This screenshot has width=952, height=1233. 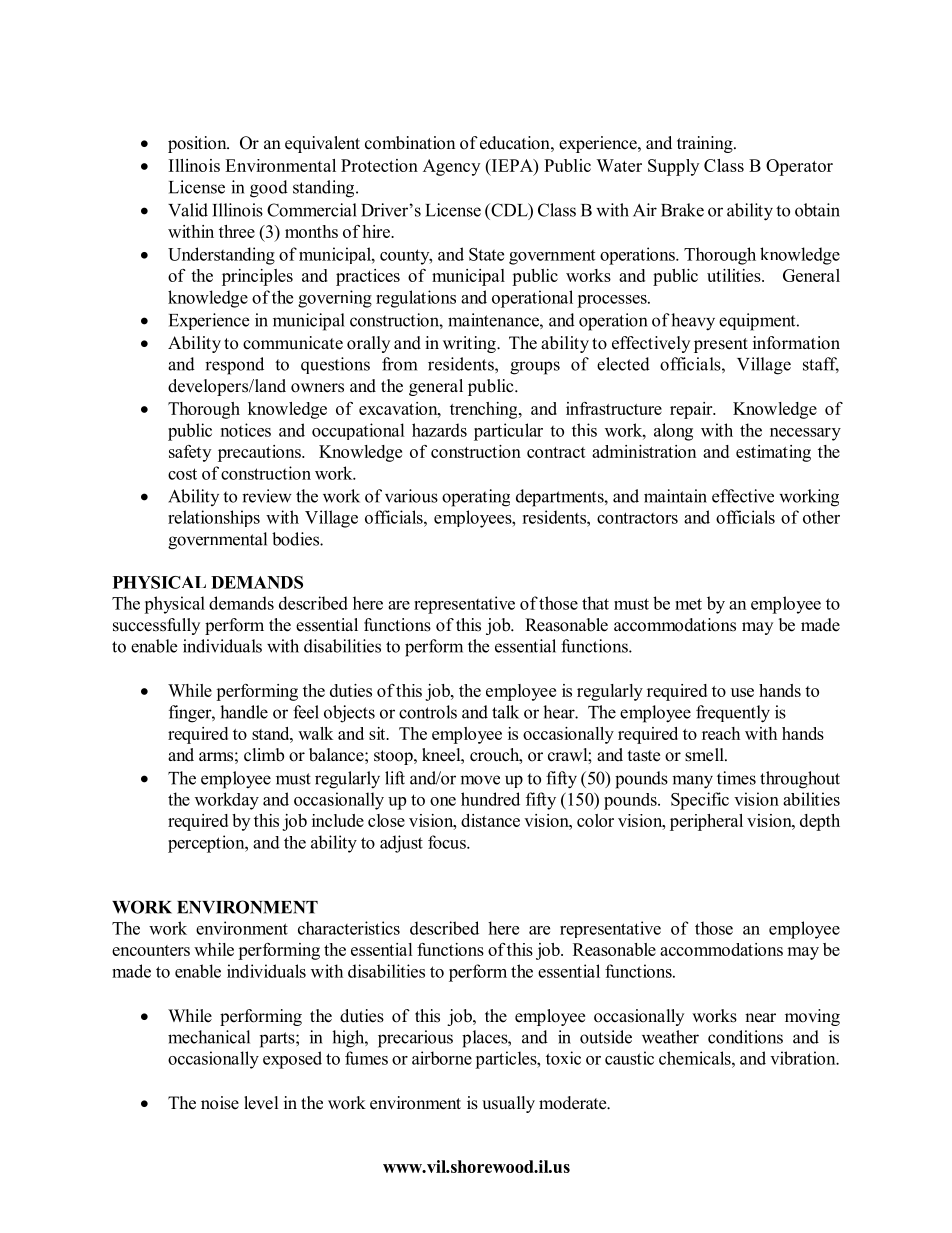 I want to click on usually, so click(x=508, y=1104).
